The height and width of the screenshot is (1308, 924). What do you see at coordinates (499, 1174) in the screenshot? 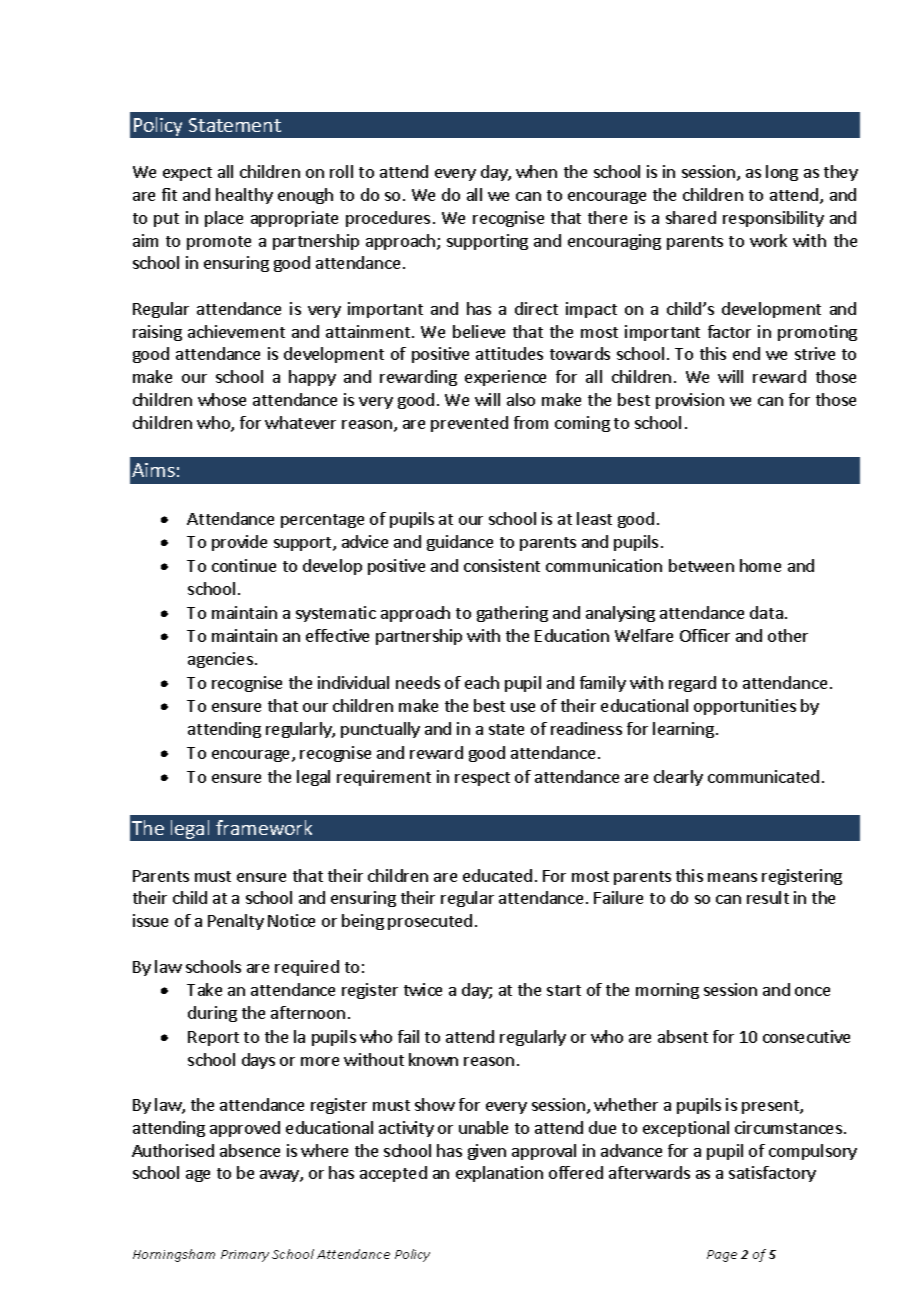
I see `explanation` at bounding box center [499, 1174].
